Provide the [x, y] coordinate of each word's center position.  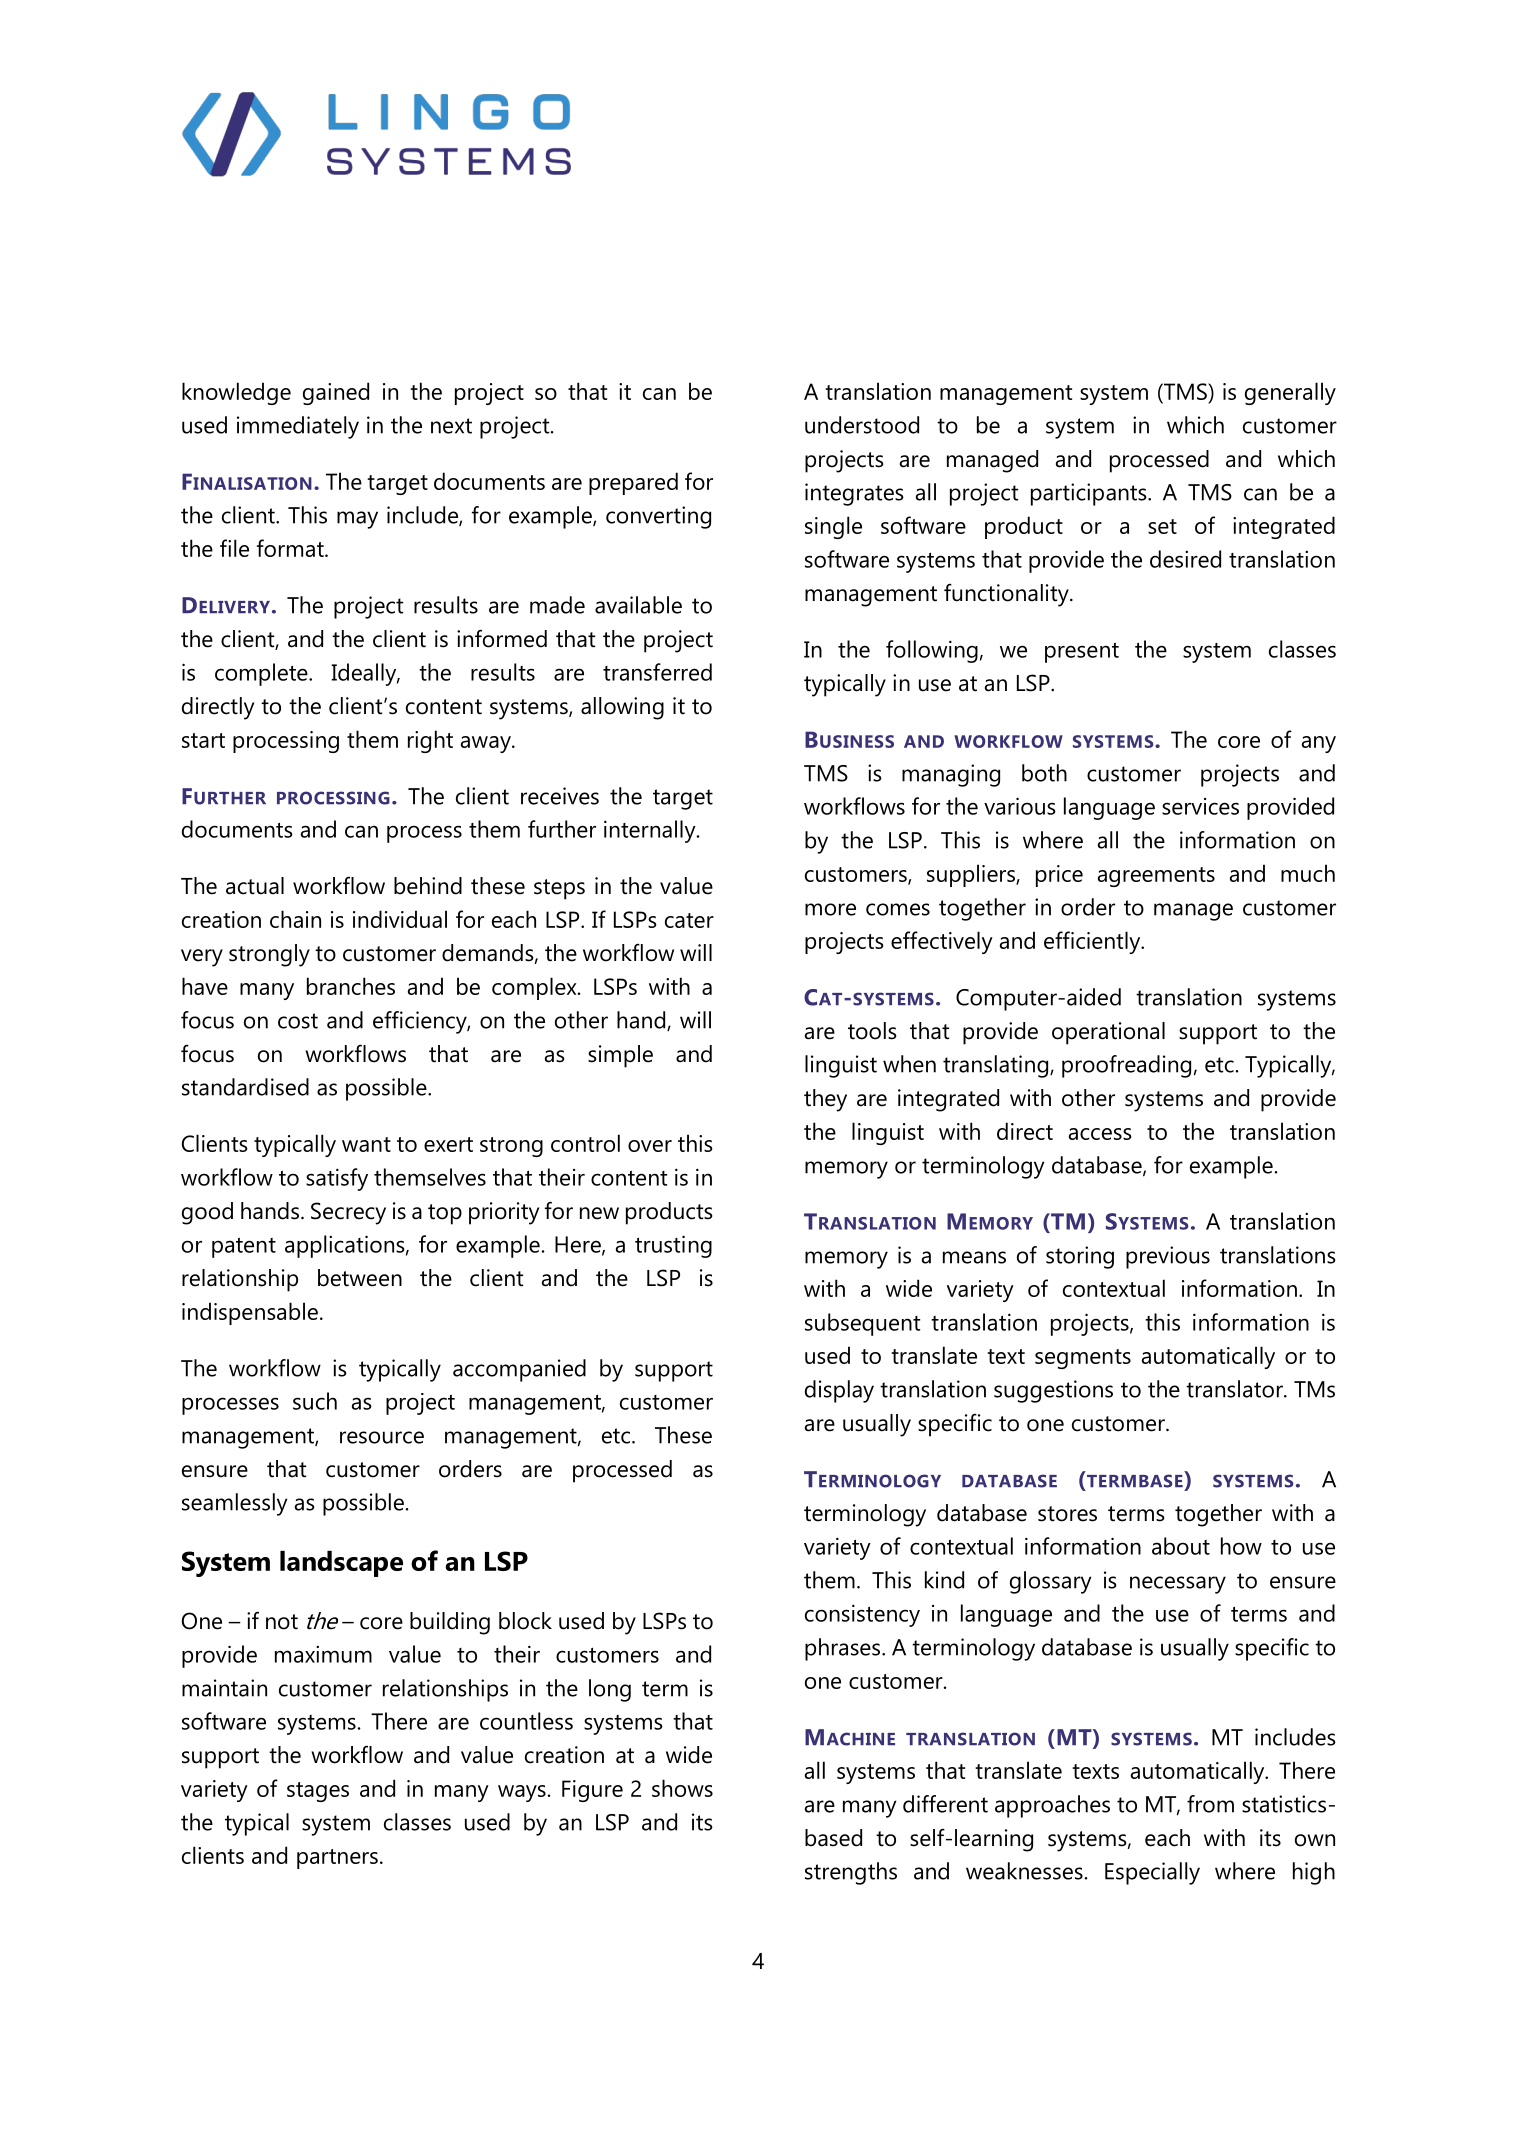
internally [651, 831]
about [1181, 1546]
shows [682, 1788]
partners [337, 1859]
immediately [298, 427]
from [1210, 1804]
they [825, 1100]
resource [382, 1437]
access [1100, 1134]
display [839, 1391]
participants [1090, 494]
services [1200, 806]
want [366, 1144]
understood [862, 425]
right [430, 741]
